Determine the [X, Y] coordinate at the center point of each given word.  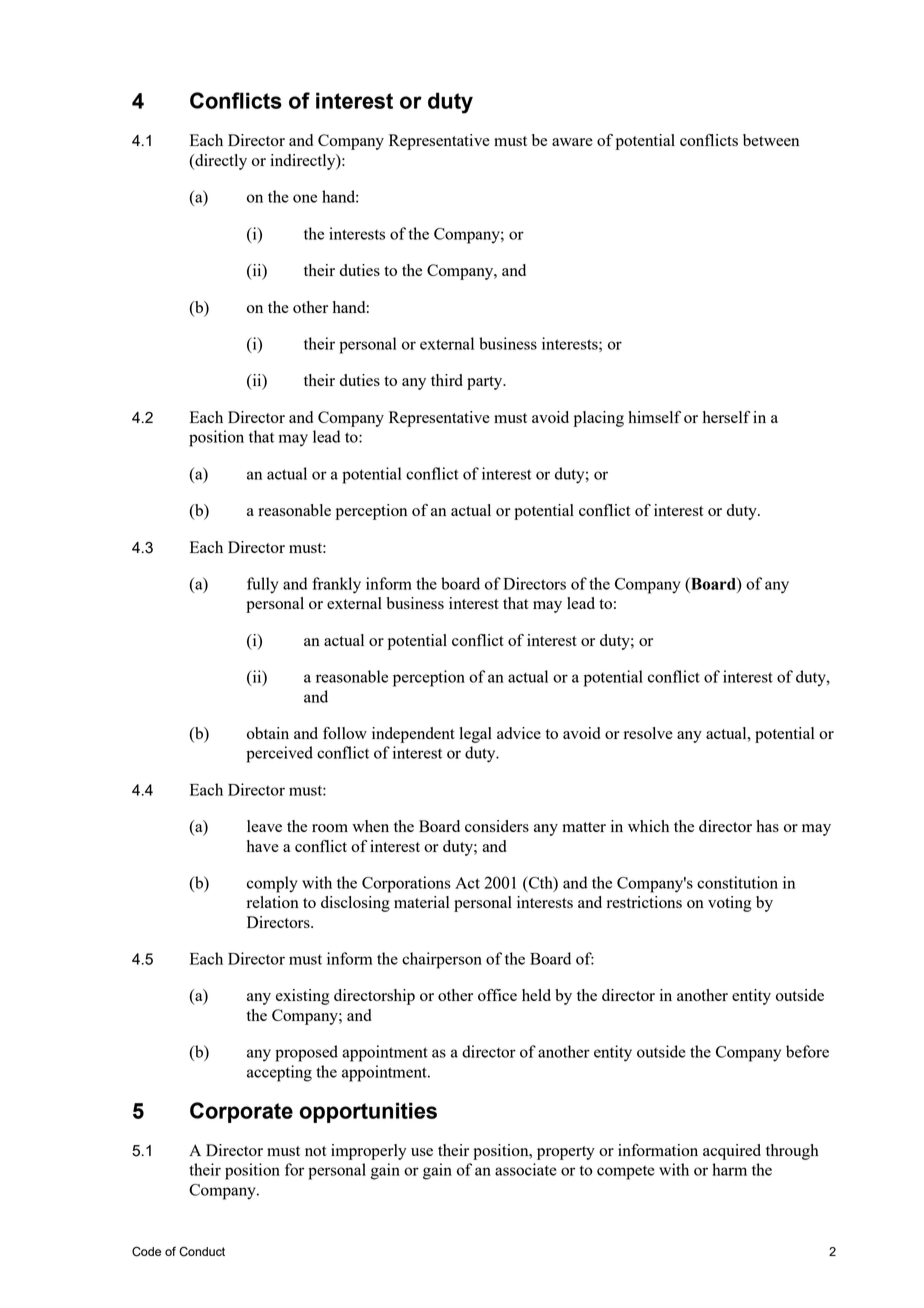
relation [273, 902]
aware [572, 142]
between [771, 140]
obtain [268, 733]
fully [263, 585]
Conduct [202, 1251]
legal [476, 735]
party [486, 383]
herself [727, 417]
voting [730, 904]
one [305, 198]
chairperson [442, 960]
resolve [648, 733]
